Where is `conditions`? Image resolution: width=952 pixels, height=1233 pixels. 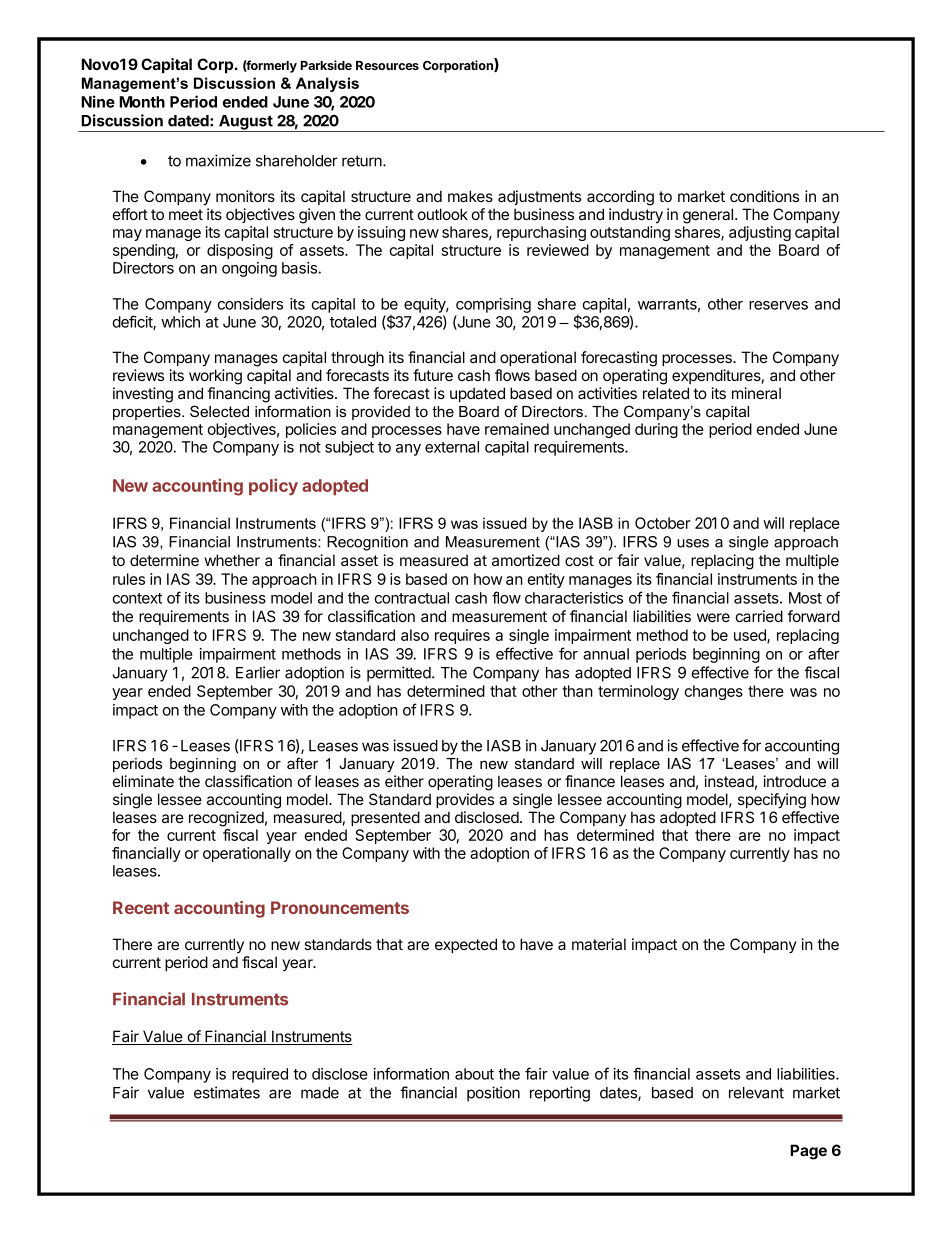 conditions is located at coordinates (764, 196).
